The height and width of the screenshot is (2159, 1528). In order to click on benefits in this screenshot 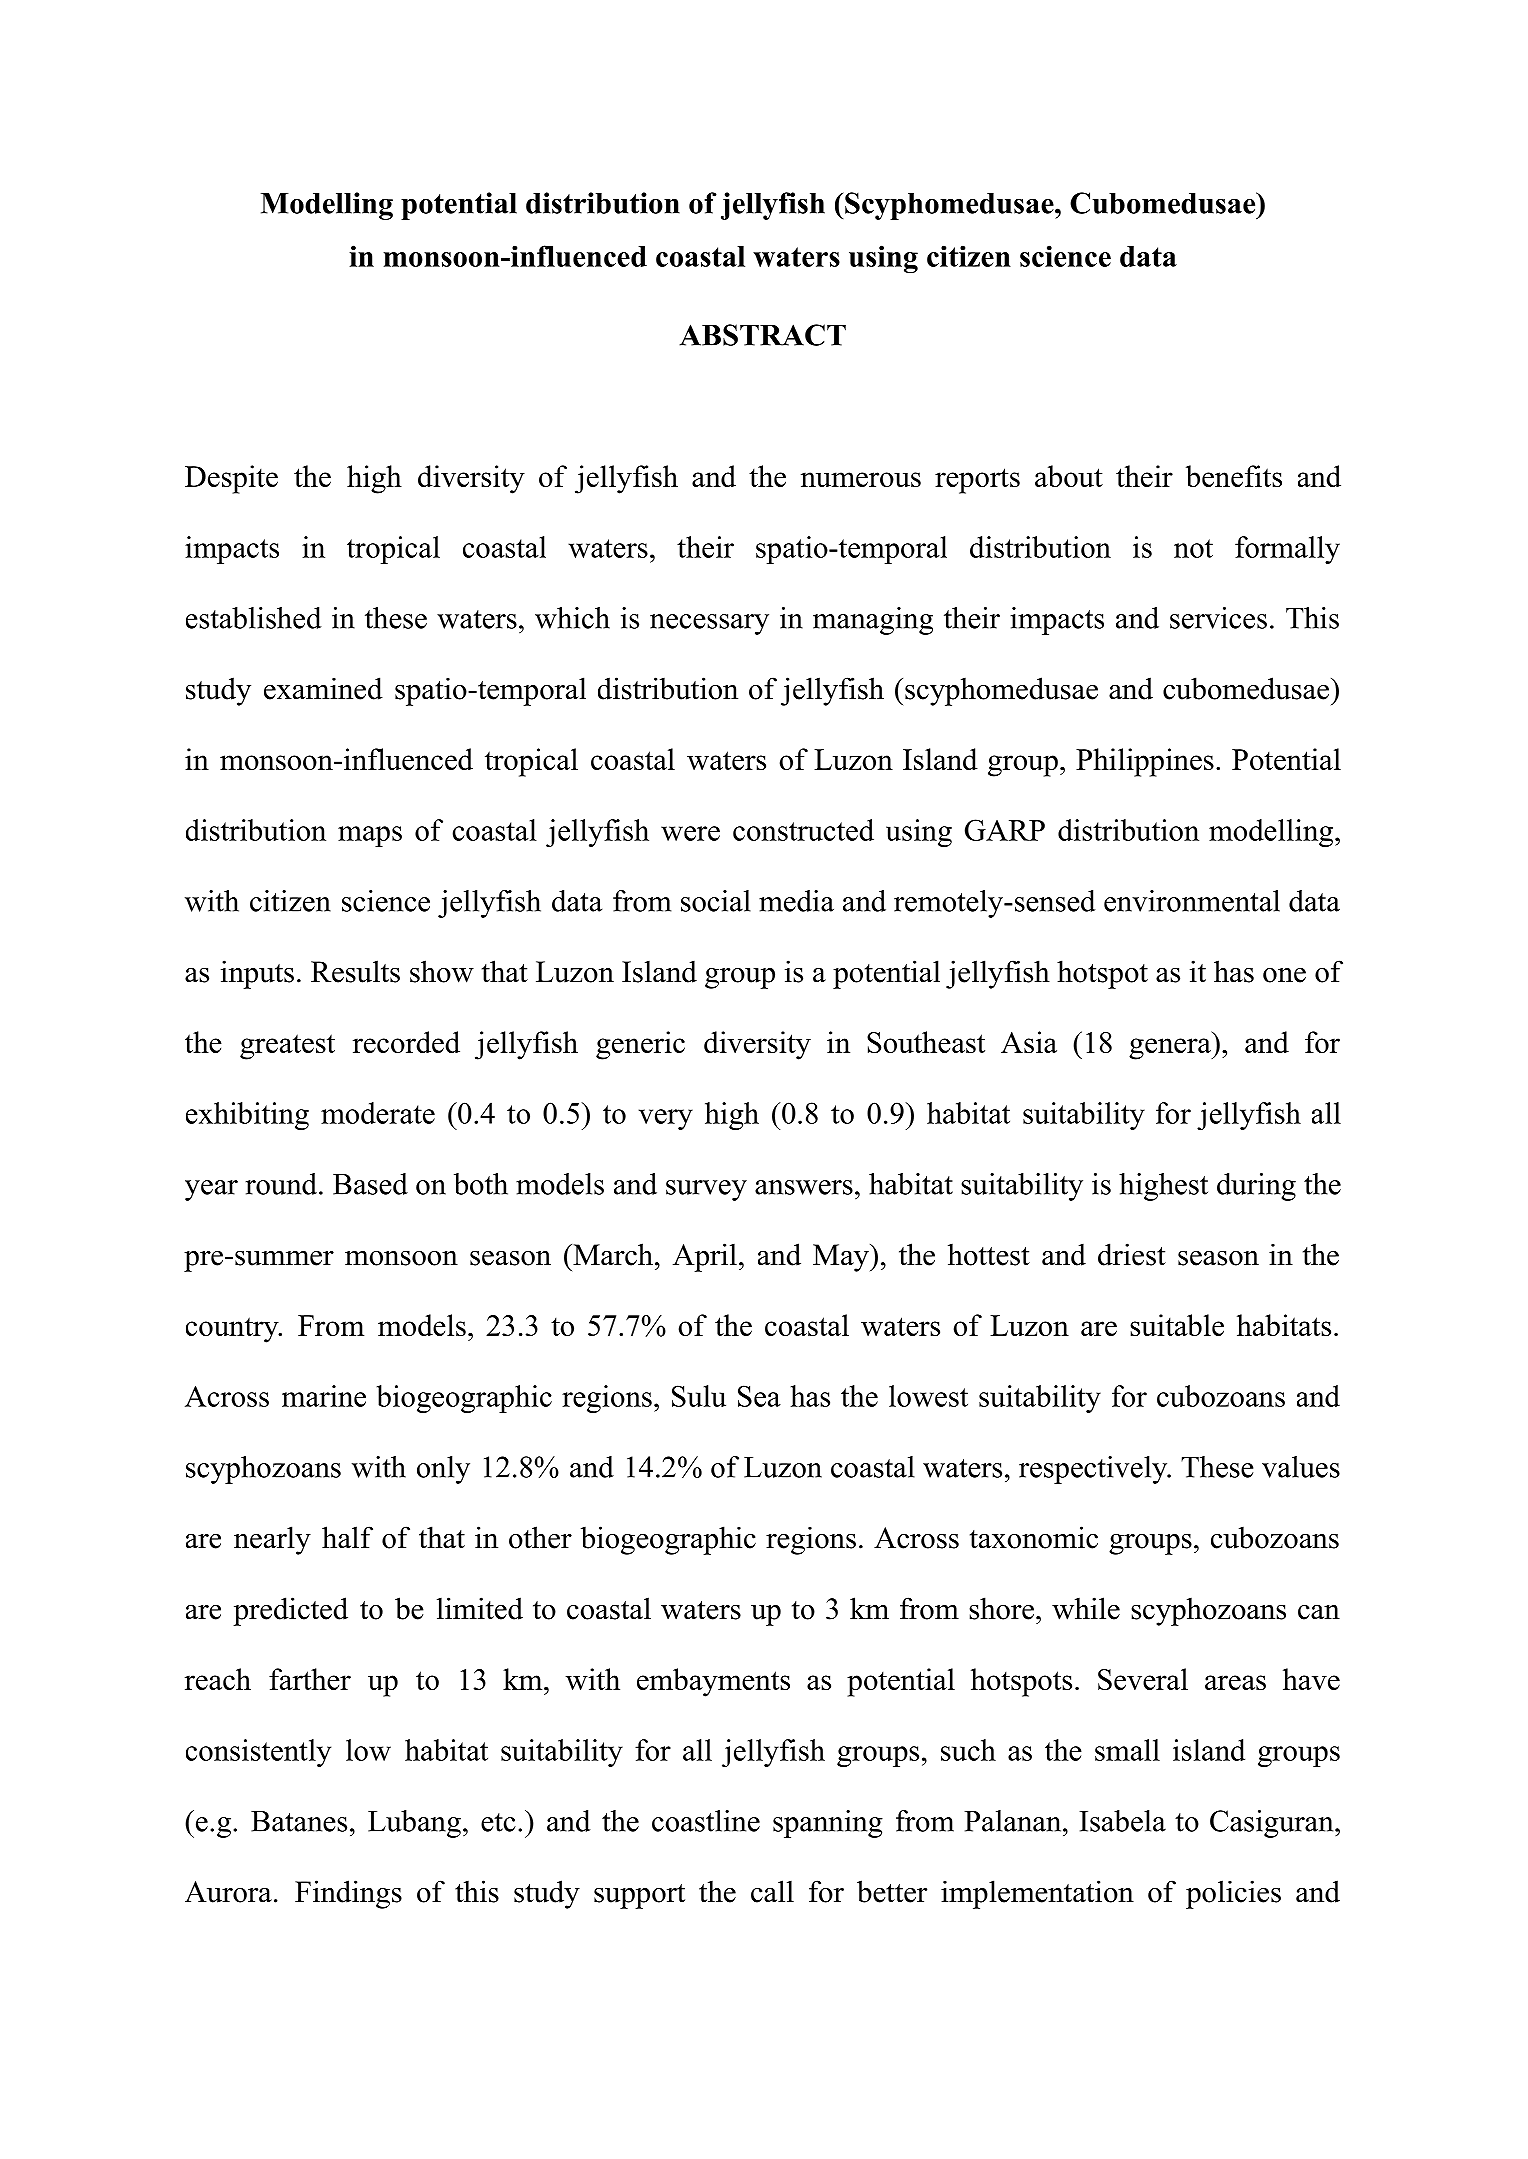, I will do `click(1234, 476)`.
